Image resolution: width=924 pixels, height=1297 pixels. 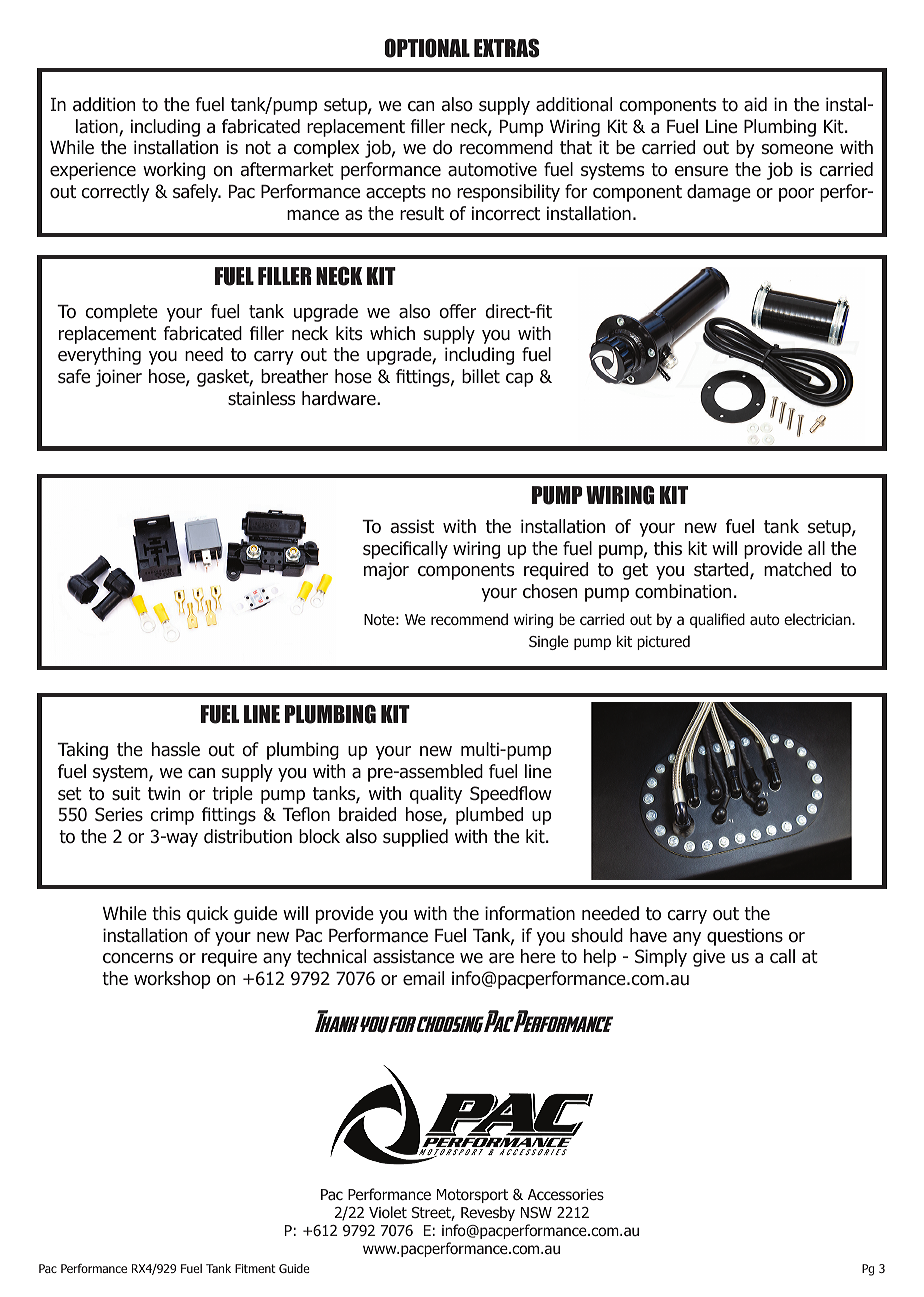 I want to click on working, so click(x=174, y=171).
